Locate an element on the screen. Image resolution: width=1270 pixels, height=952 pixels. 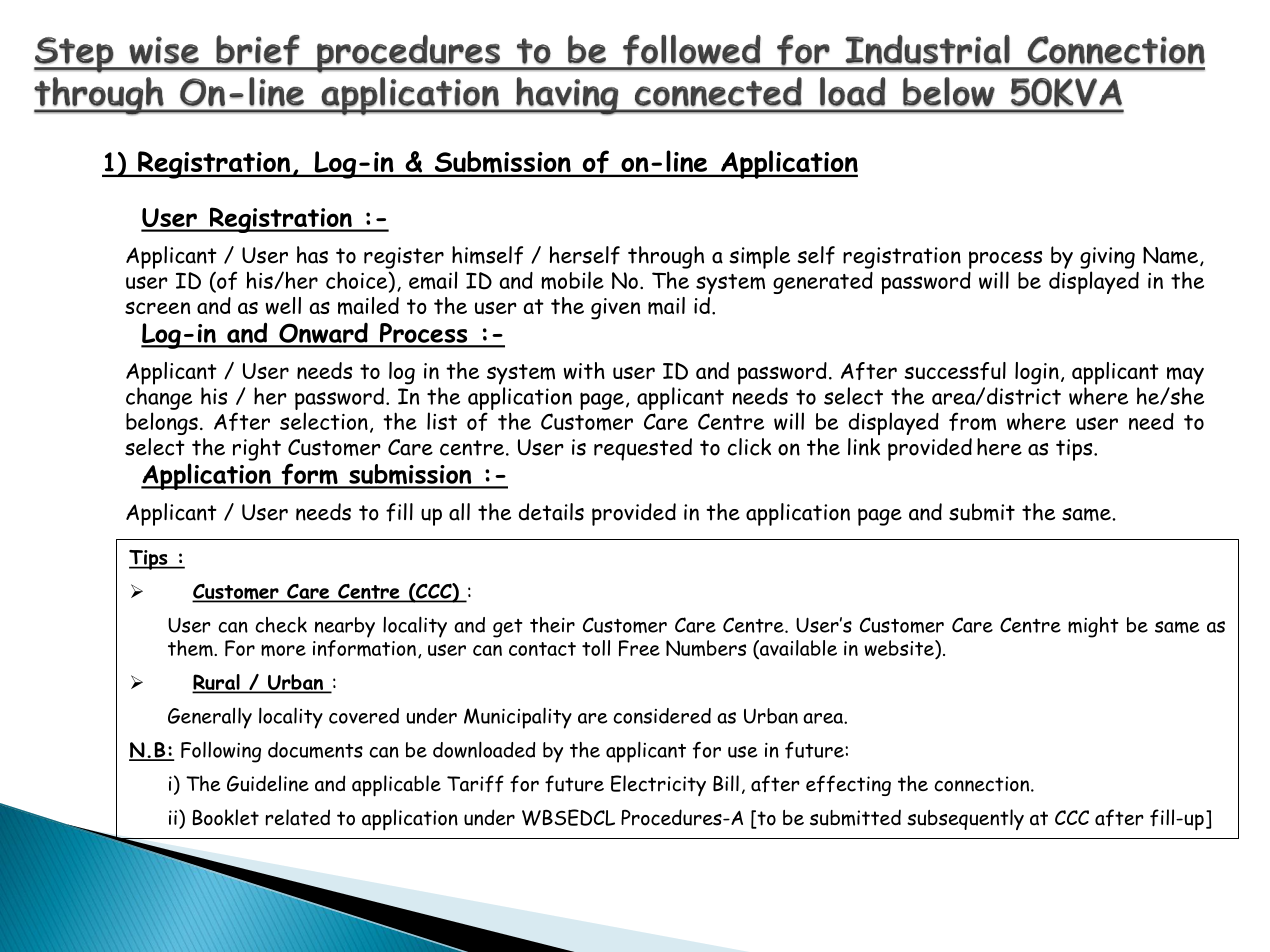
has is located at coordinates (312, 255).
